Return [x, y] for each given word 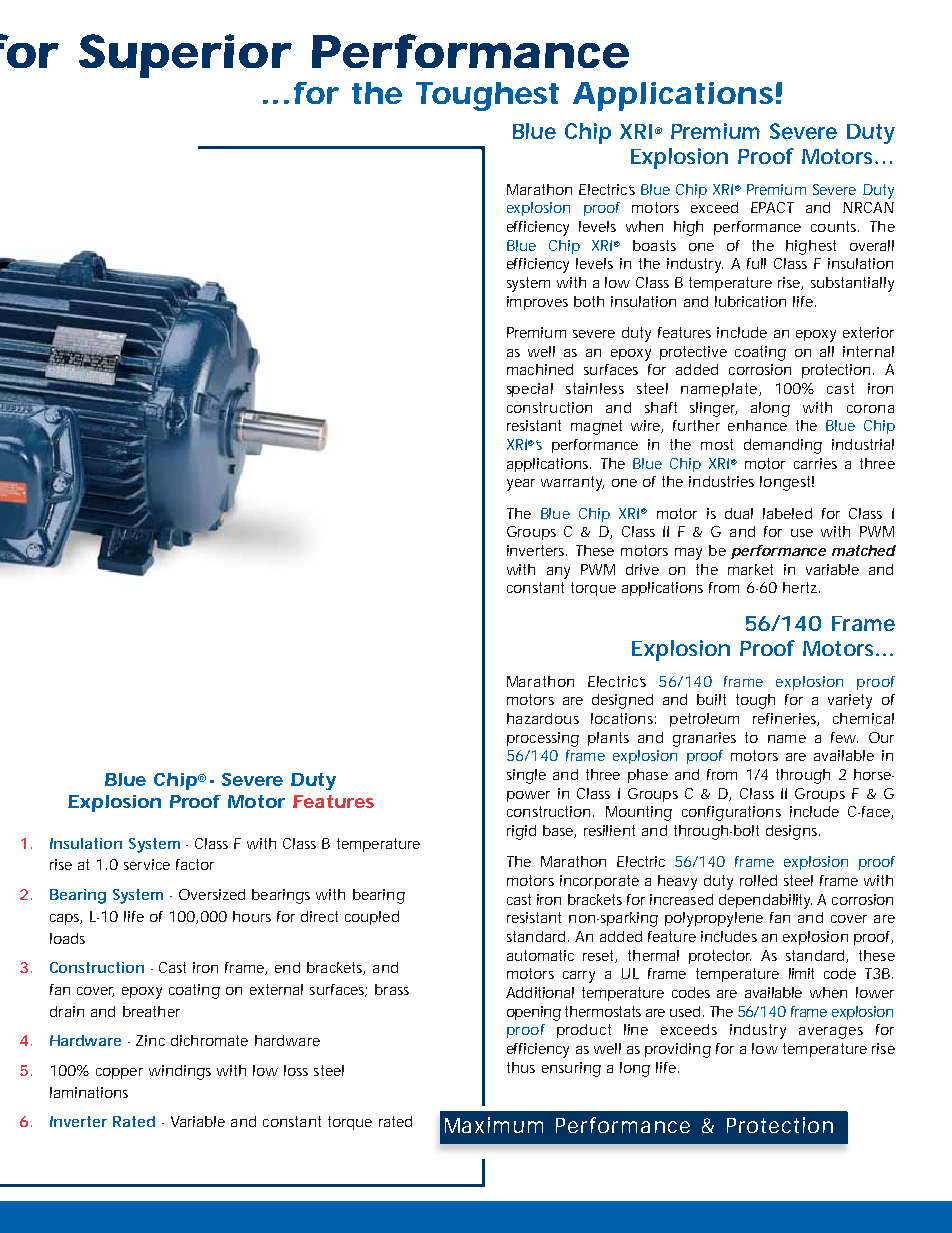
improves [537, 303]
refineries [786, 719]
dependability [765, 901]
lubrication [750, 301]
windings [180, 1072]
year [521, 485]
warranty [572, 483]
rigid [521, 832]
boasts [654, 245]
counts [835, 226]
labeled [787, 513]
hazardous [543, 718]
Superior [185, 56]
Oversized [212, 894]
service [147, 864]
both [589, 301]
